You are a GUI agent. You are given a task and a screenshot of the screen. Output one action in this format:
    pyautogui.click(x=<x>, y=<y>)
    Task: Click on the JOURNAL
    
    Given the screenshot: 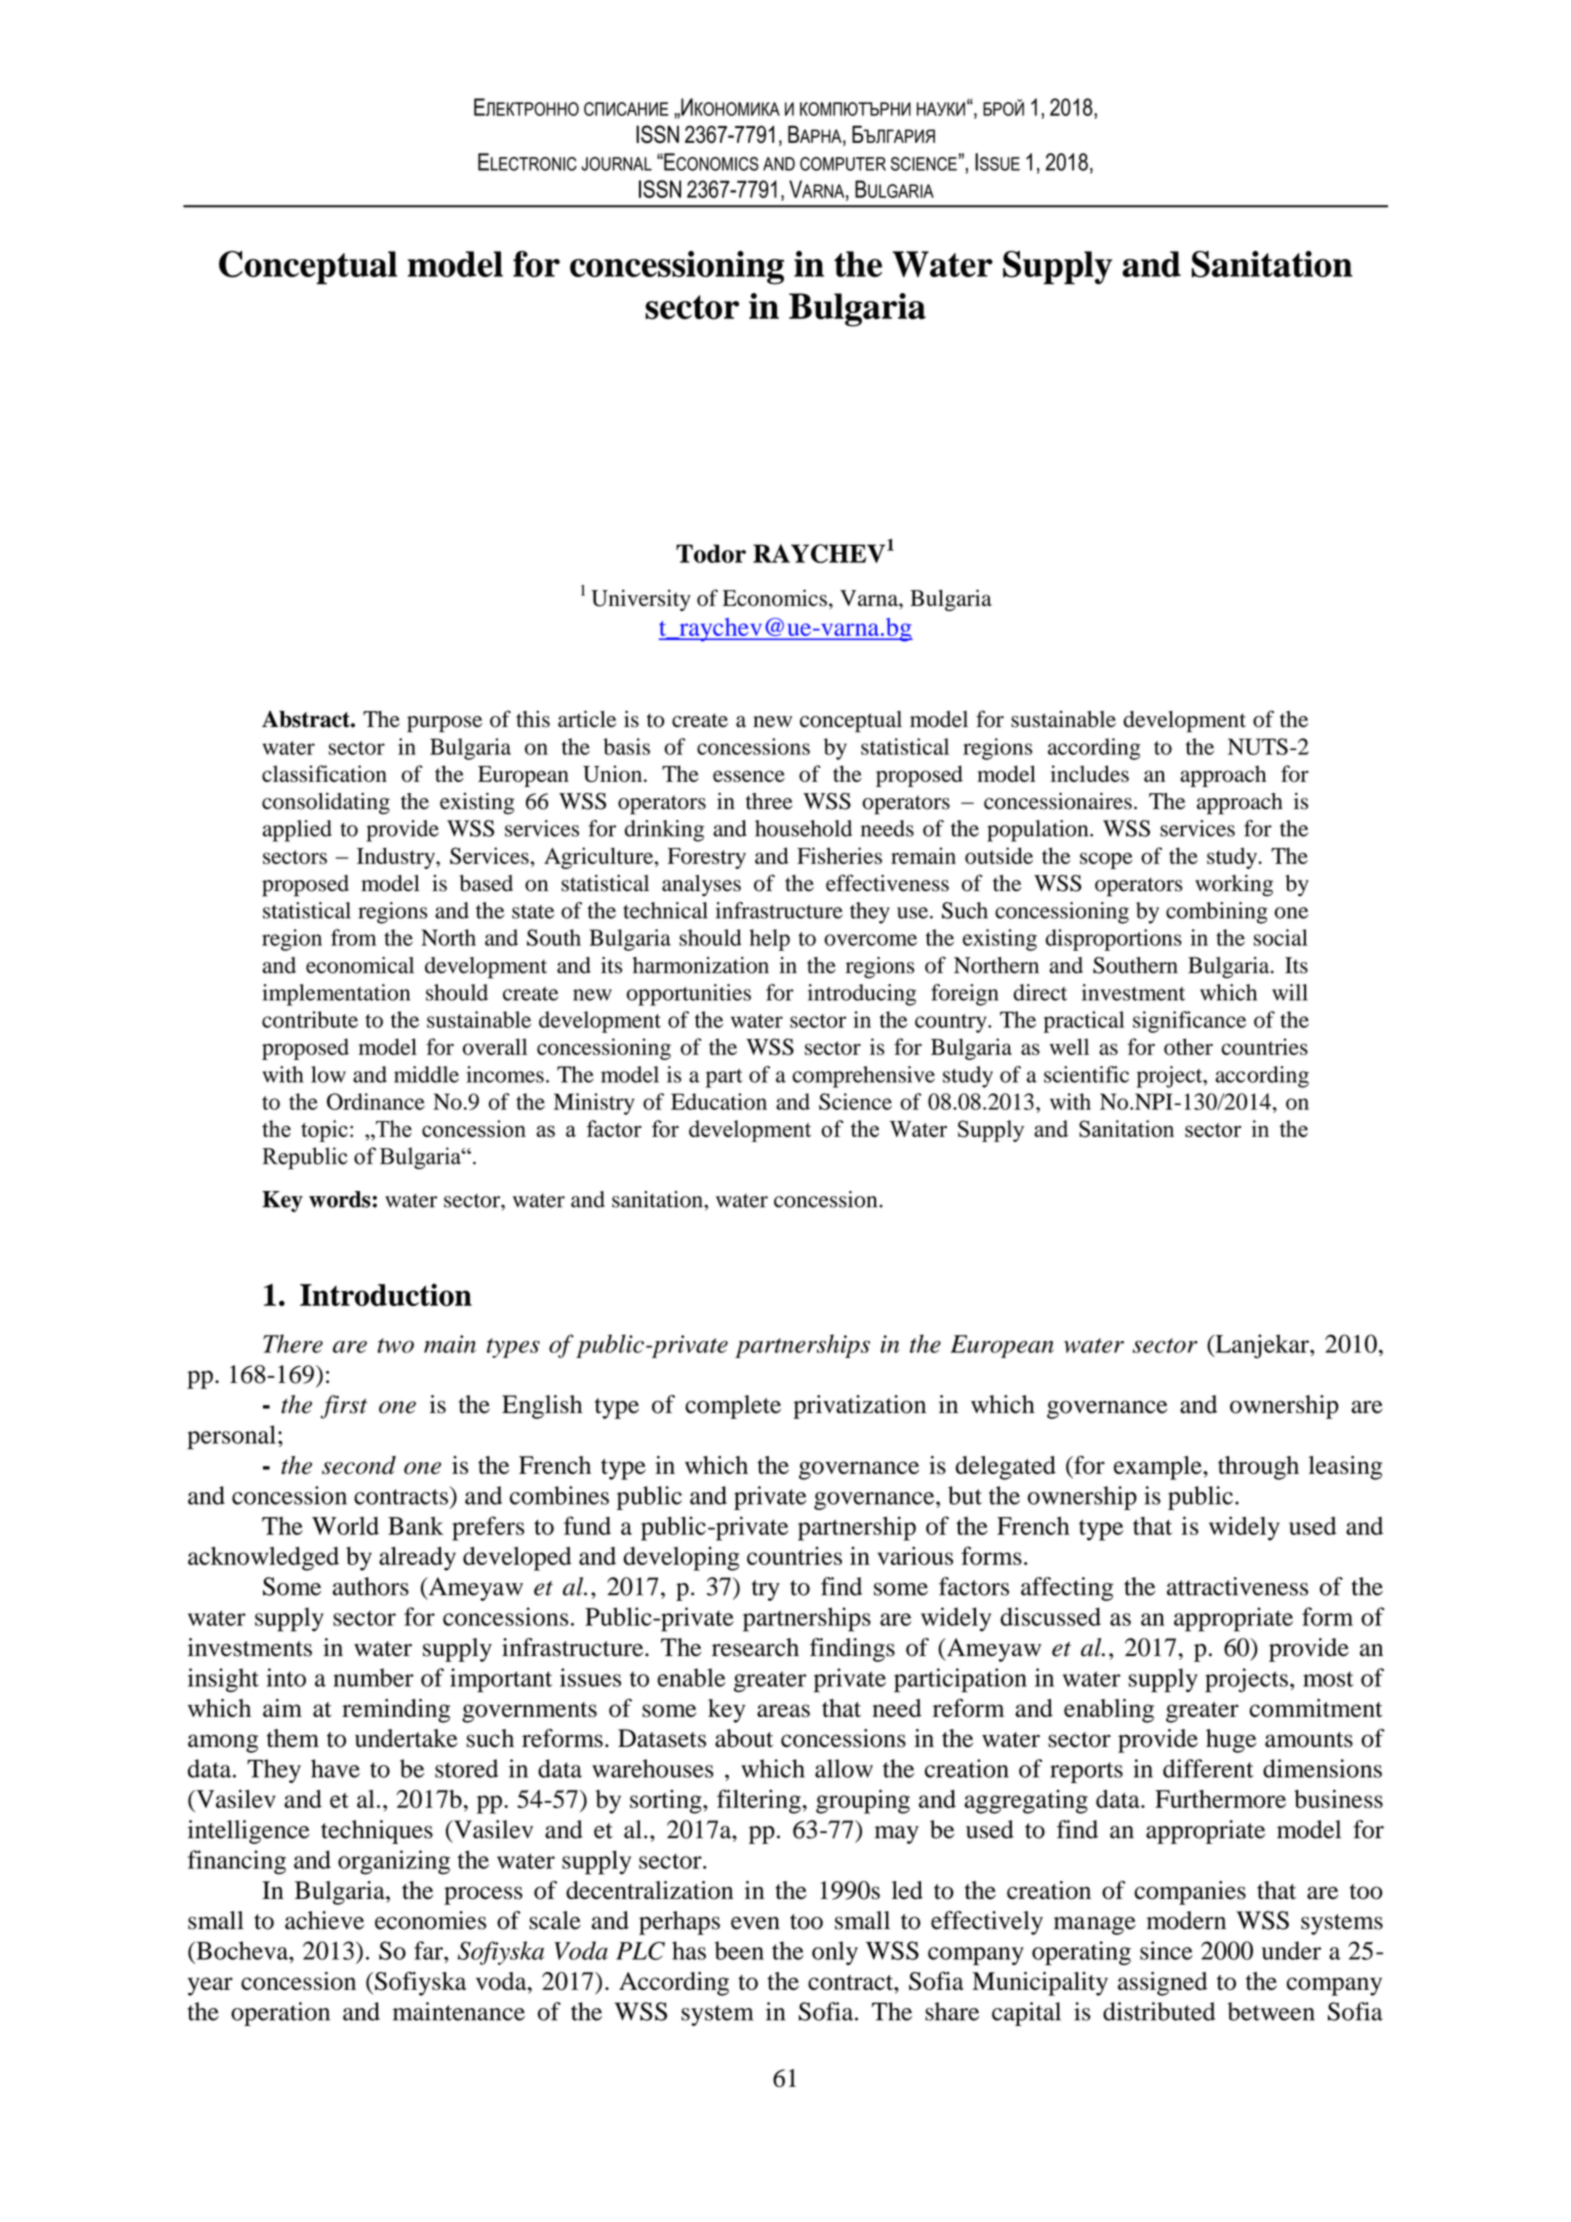 What is the action you would take?
    pyautogui.click(x=616, y=164)
